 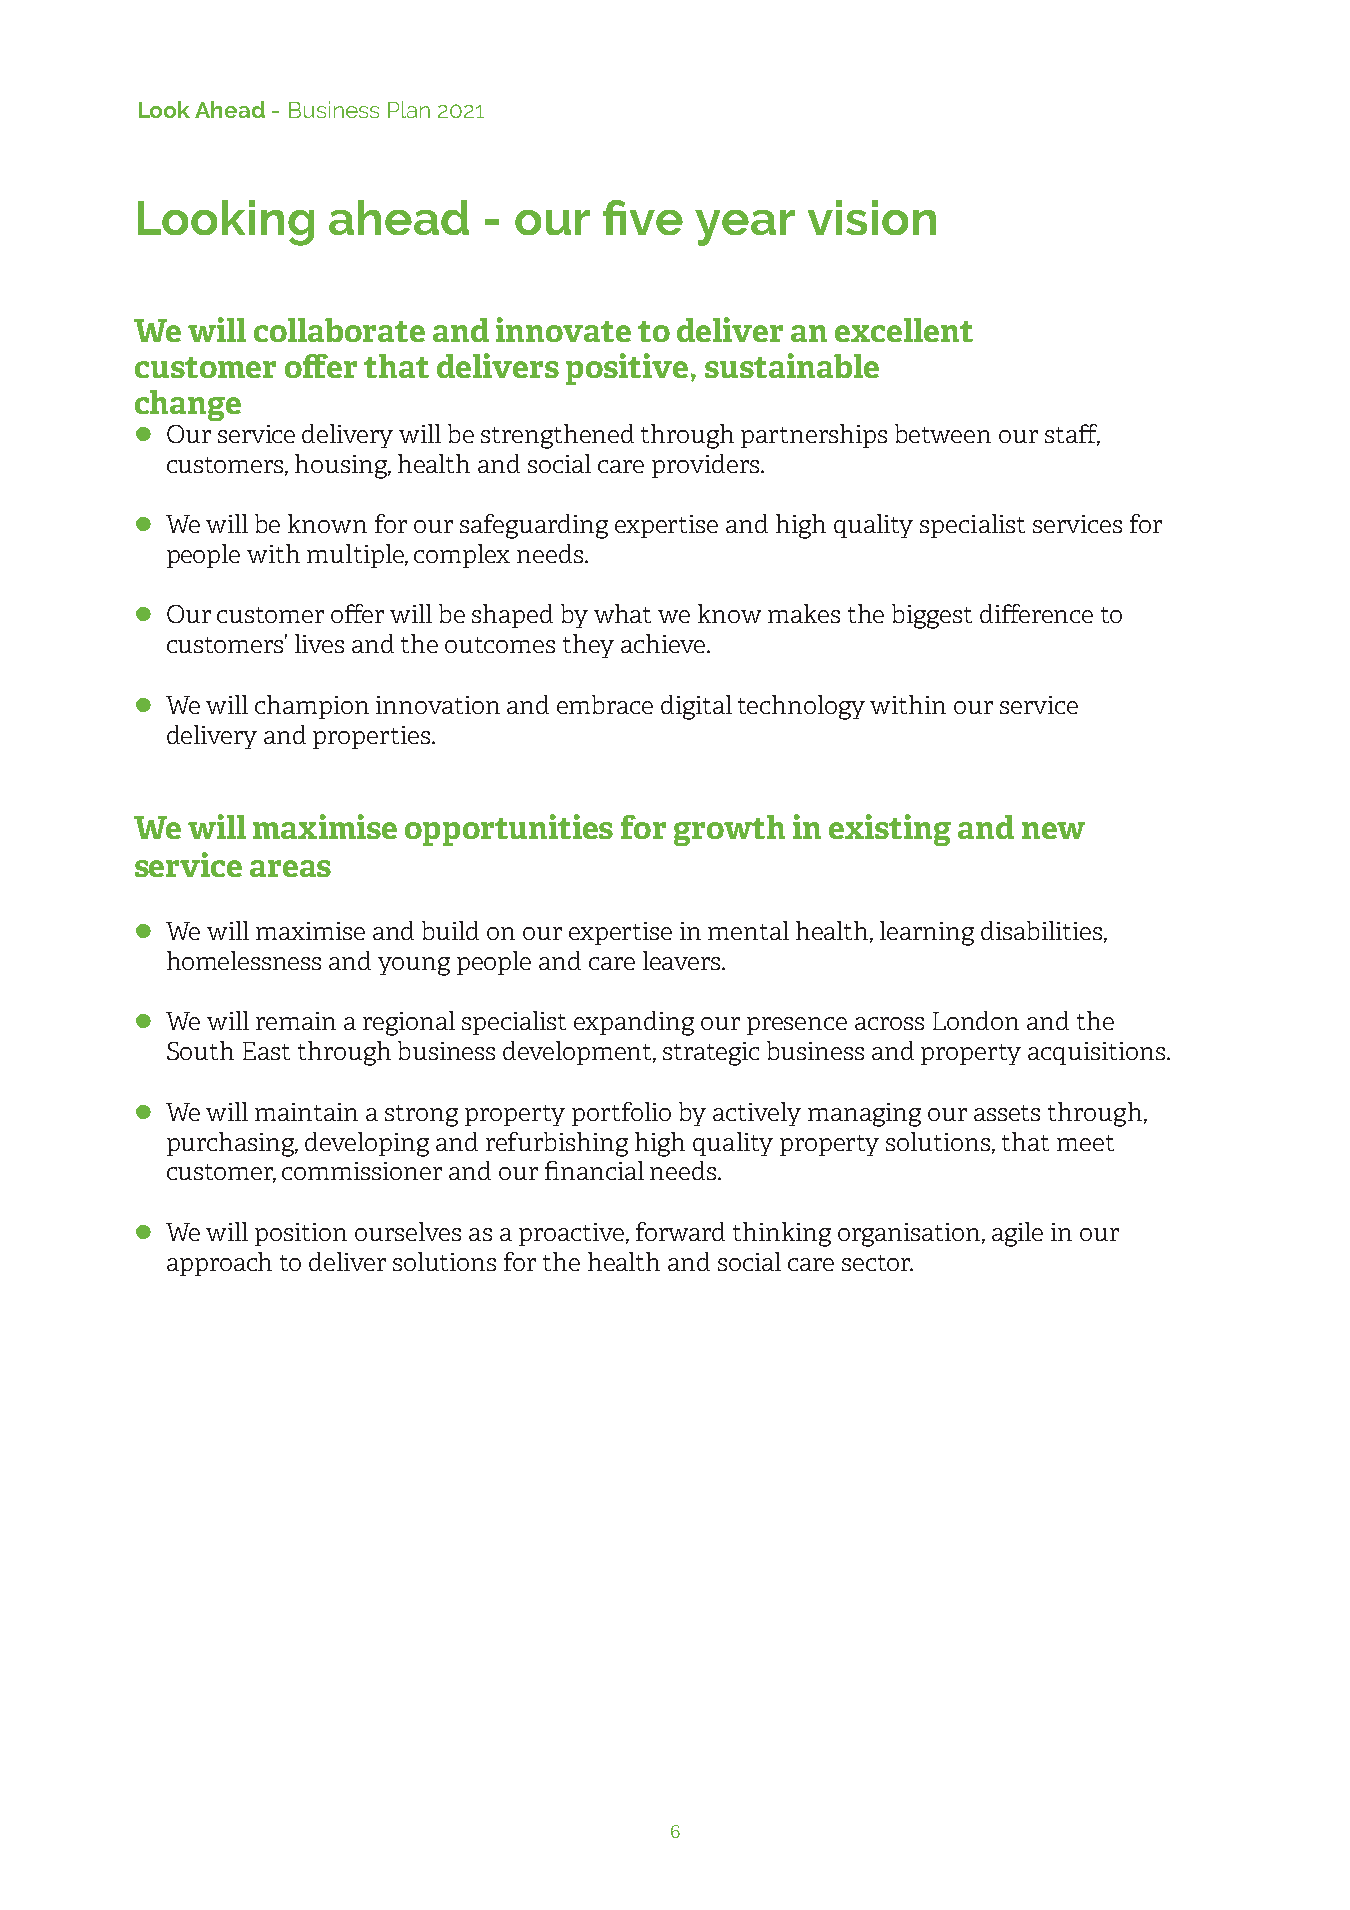 I want to click on champion, so click(x=312, y=707).
